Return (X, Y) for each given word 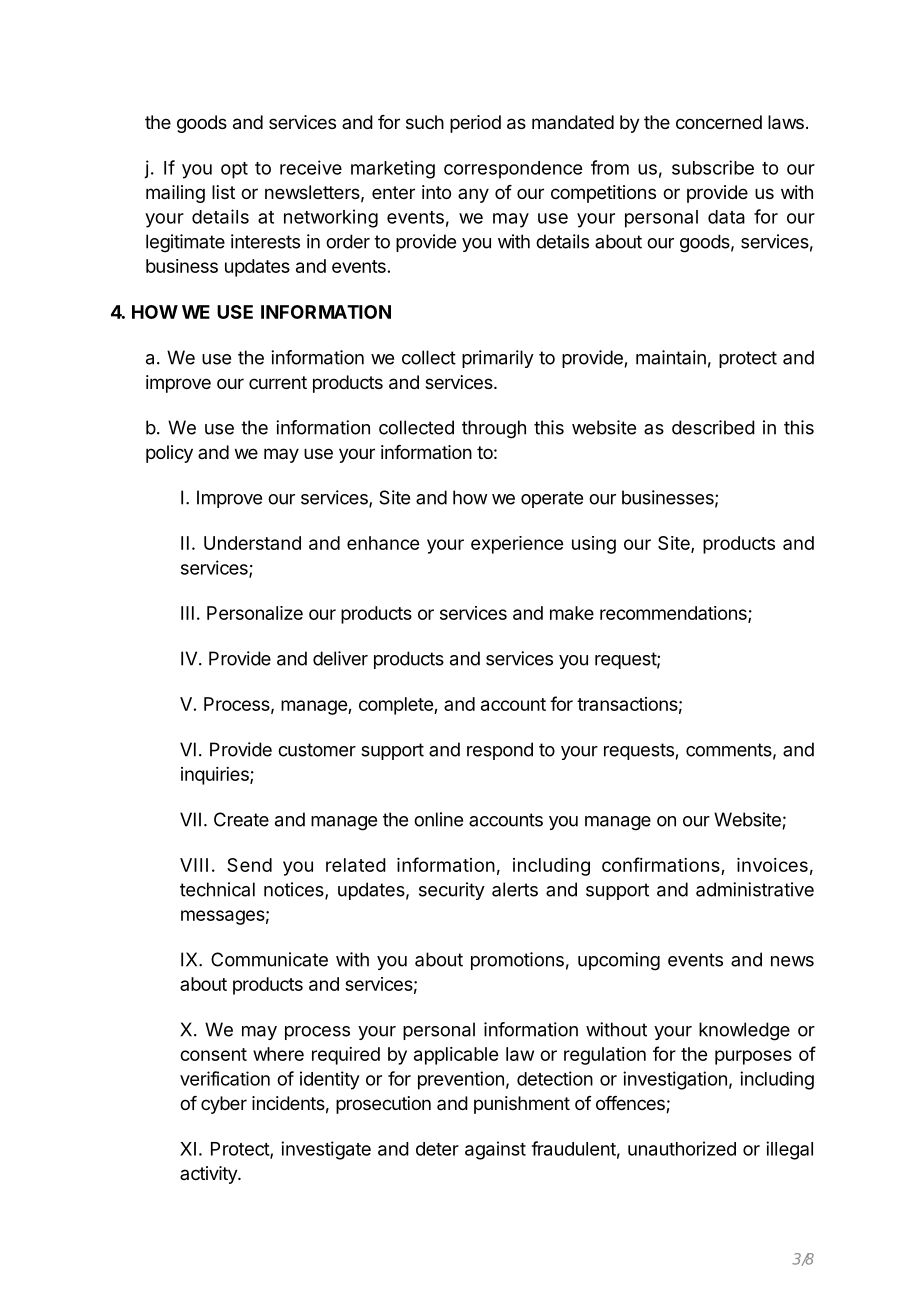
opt (234, 170)
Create (241, 819)
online (438, 819)
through (494, 429)
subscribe (713, 167)
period (475, 124)
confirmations (661, 864)
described (713, 427)
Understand (252, 543)
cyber (224, 1105)
